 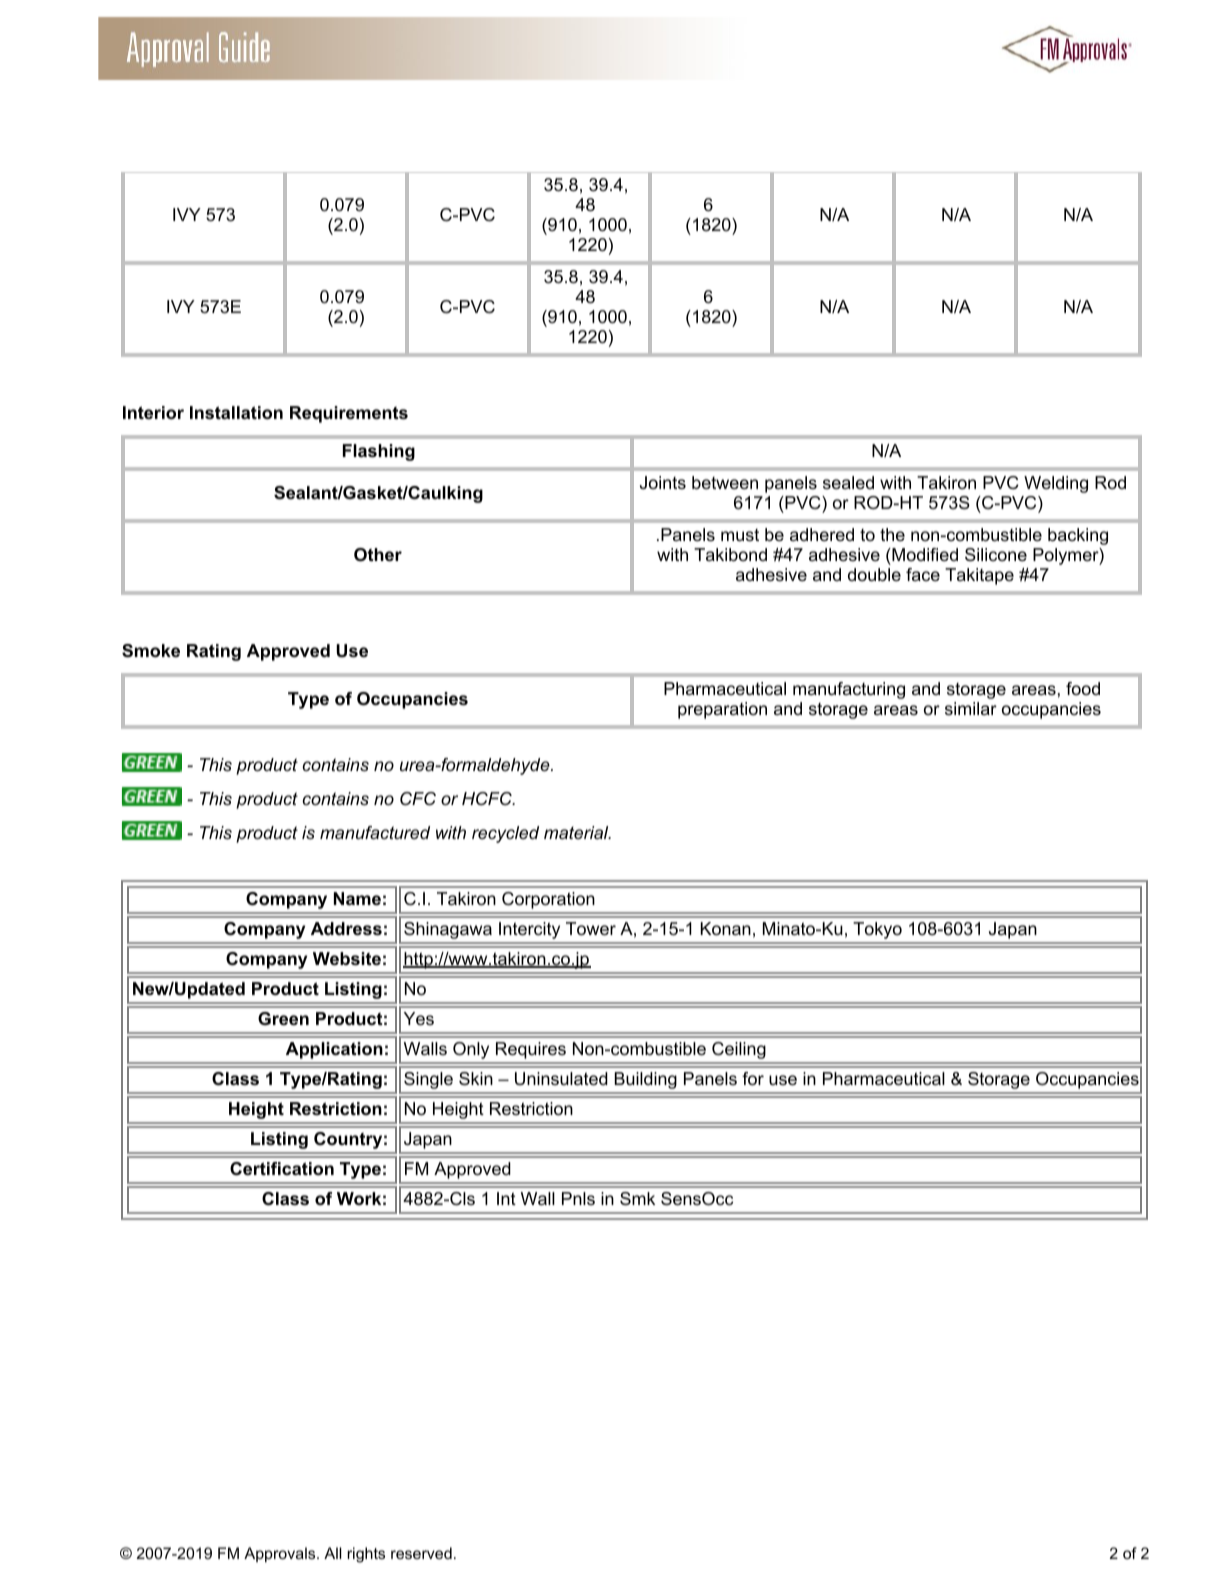 I want to click on preparation, so click(x=722, y=710).
